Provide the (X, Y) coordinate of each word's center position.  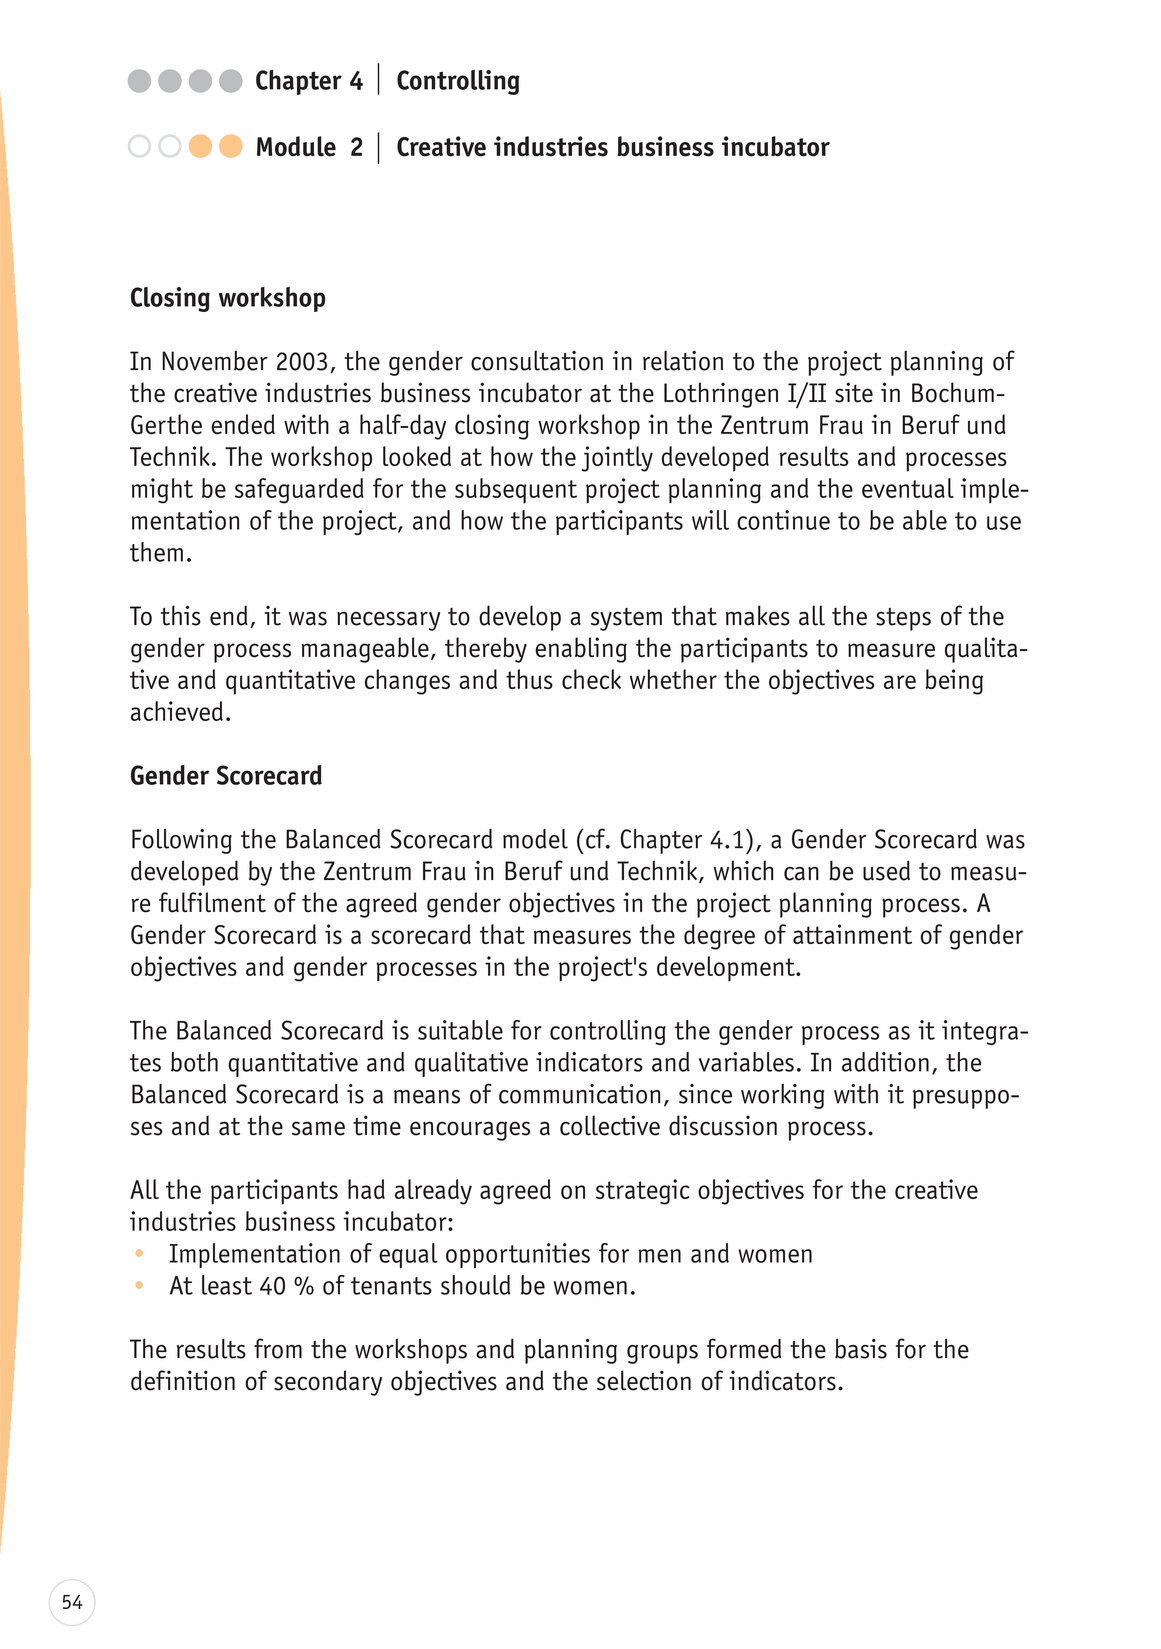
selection (644, 1380)
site (854, 392)
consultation (537, 360)
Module (296, 146)
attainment (852, 934)
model (535, 839)
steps (903, 619)
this (181, 615)
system (626, 619)
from (278, 1348)
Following (182, 841)
